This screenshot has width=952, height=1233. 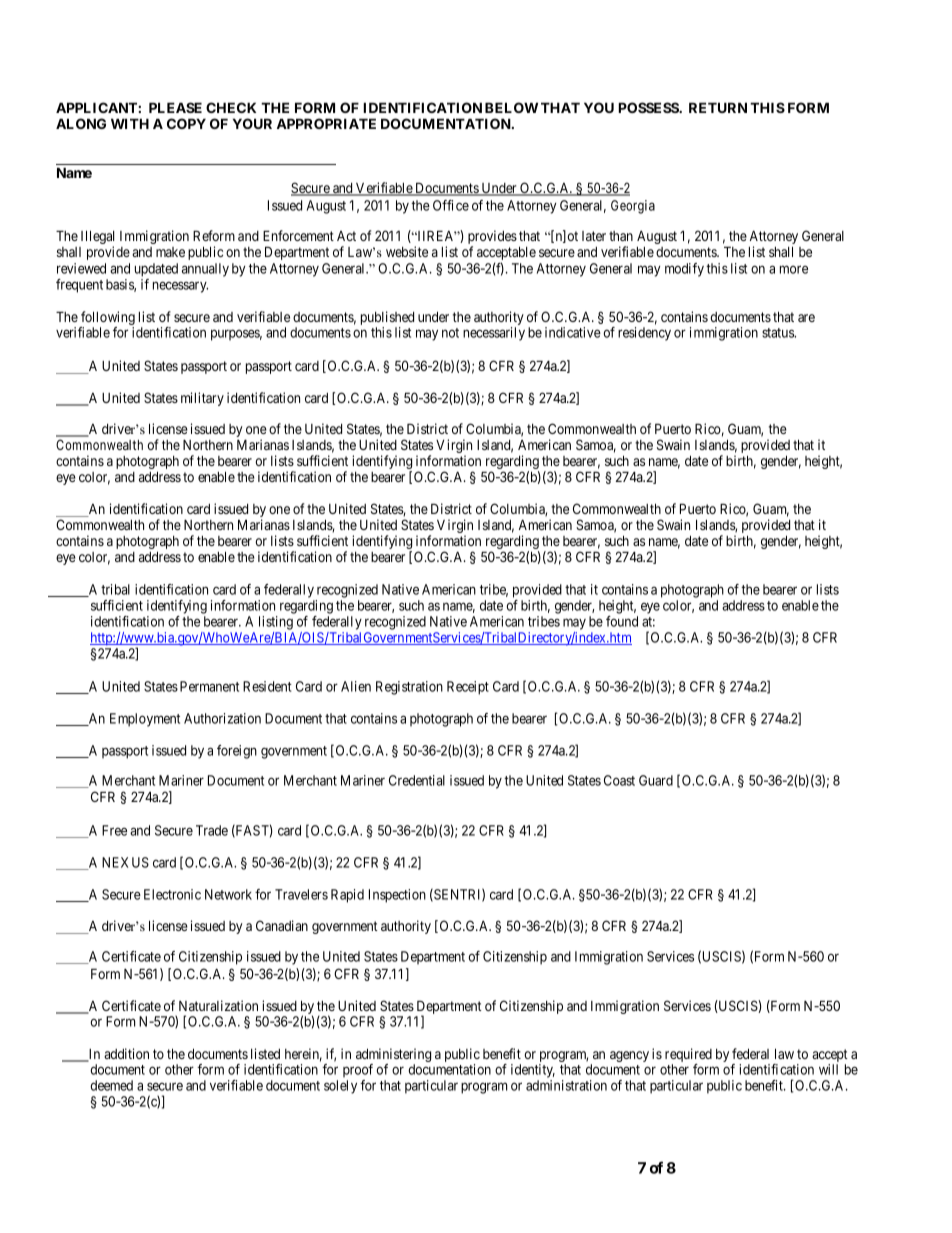 I want to click on COPY, so click(x=186, y=123).
